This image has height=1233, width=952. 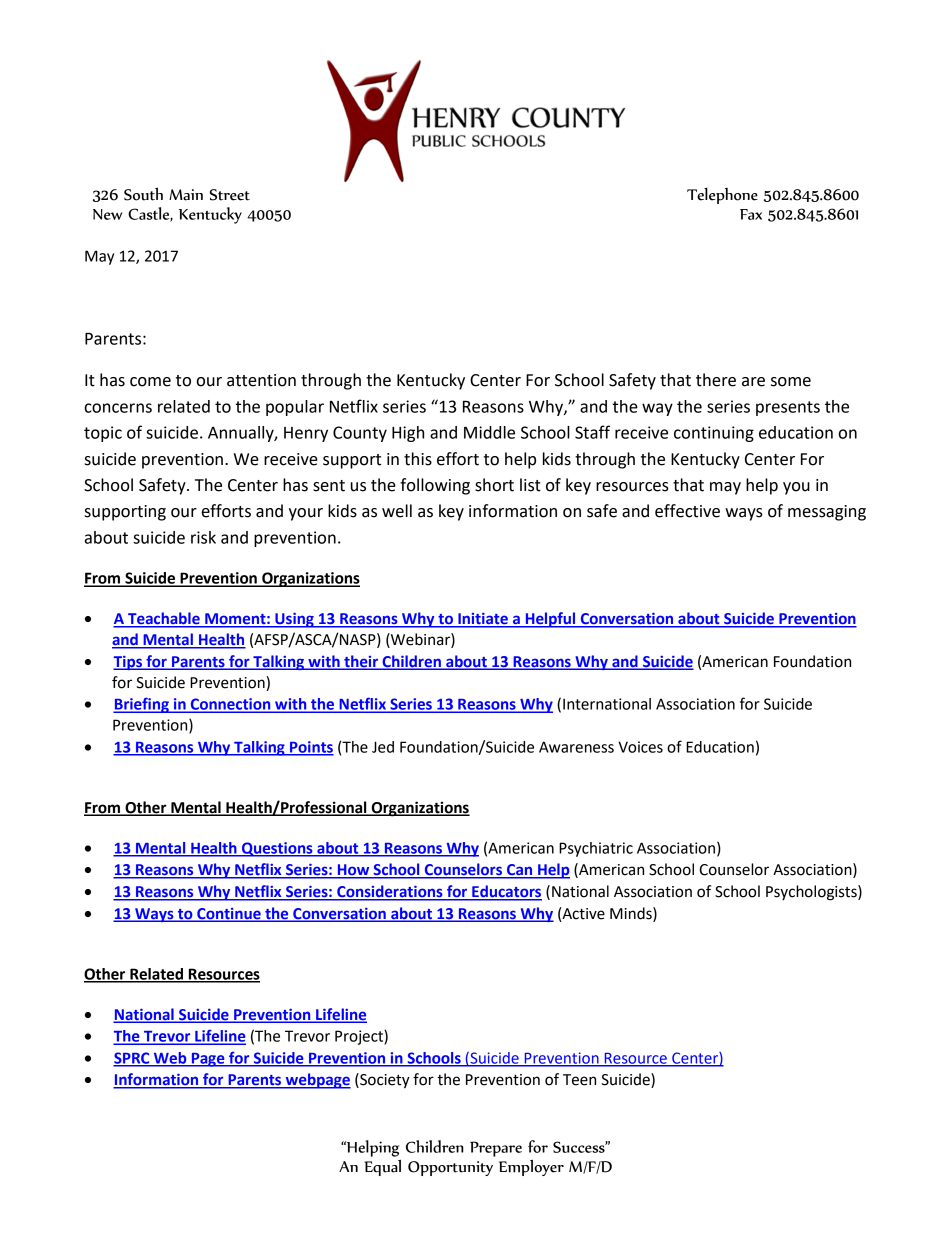 I want to click on Street, so click(x=230, y=195).
